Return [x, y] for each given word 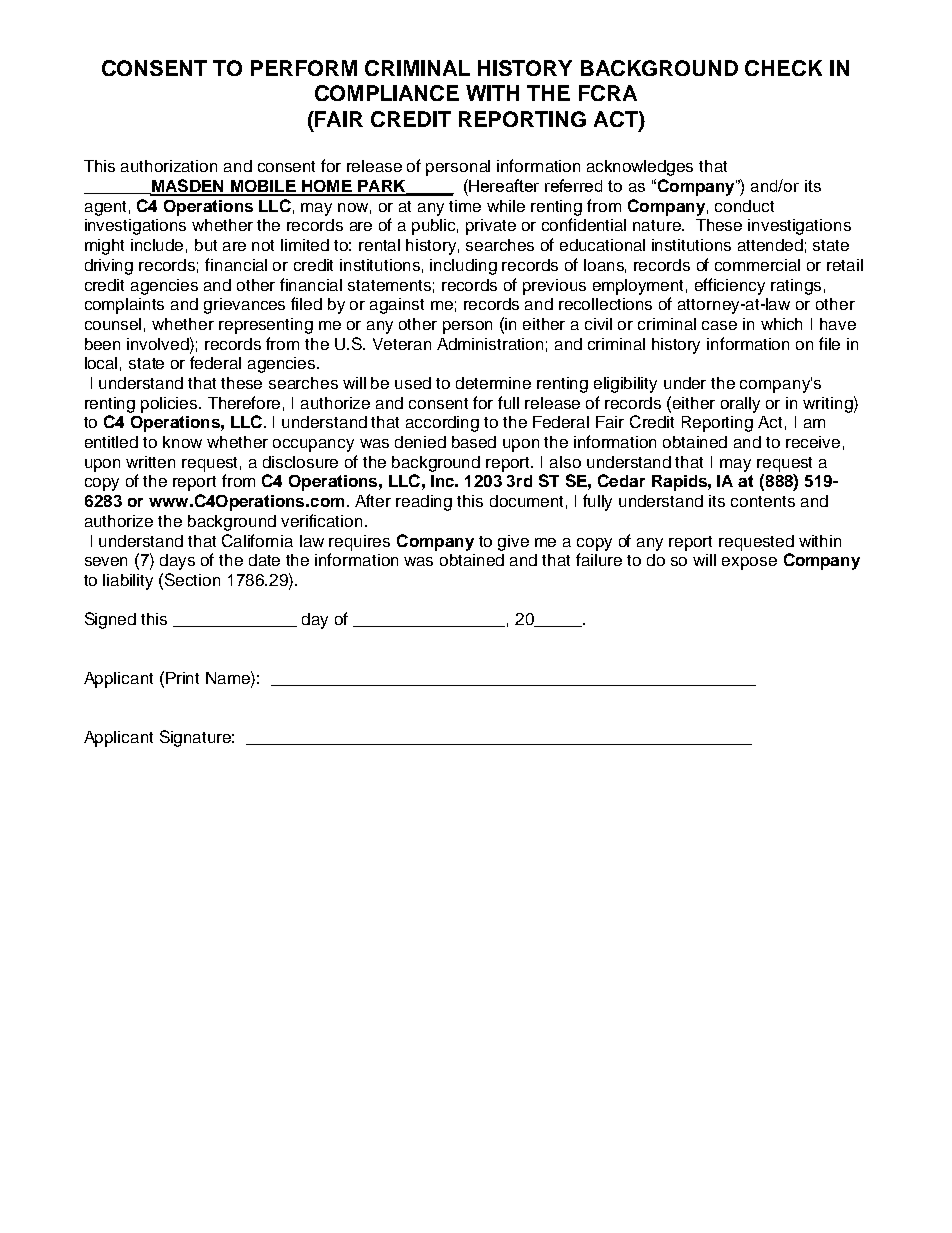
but [206, 245]
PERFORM [304, 68]
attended [770, 245]
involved [159, 343]
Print [182, 678]
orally [740, 405]
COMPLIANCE [387, 93]
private [491, 227]
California [257, 540]
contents [763, 501]
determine [493, 383]
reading [424, 503]
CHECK [783, 68]
